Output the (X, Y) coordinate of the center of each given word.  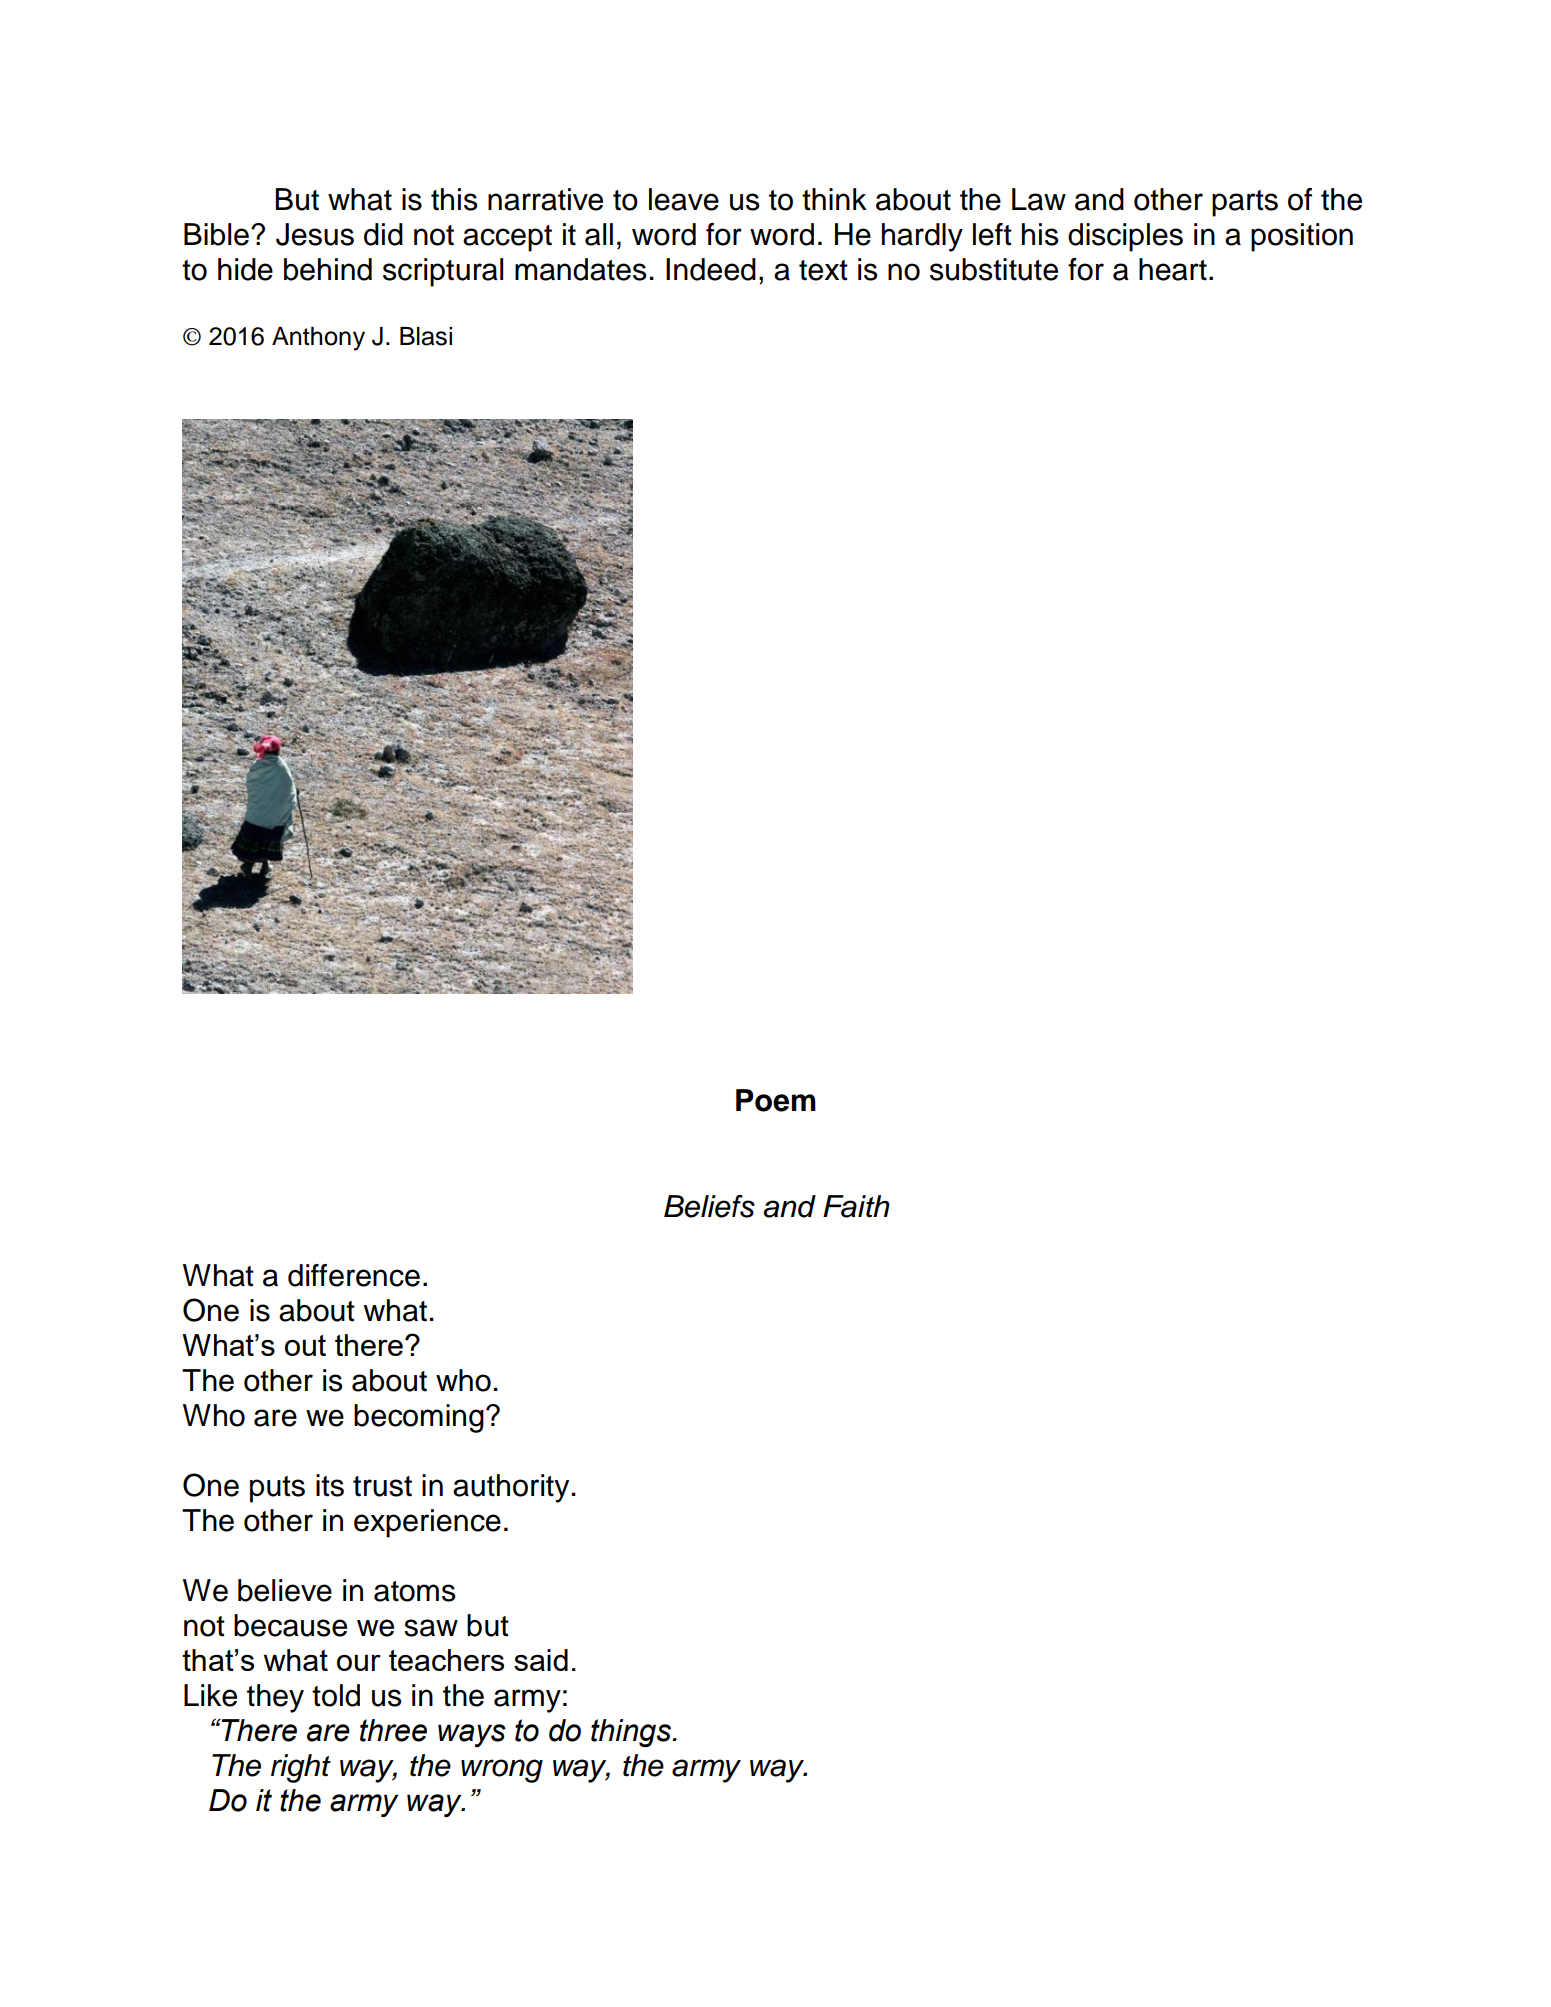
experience (427, 1523)
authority (511, 1488)
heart (1173, 269)
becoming (419, 1418)
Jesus (315, 234)
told (336, 1695)
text (823, 270)
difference (354, 1275)
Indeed (711, 269)
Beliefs (709, 1206)
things (632, 1733)
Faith (856, 1206)
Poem (776, 1100)
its (330, 1485)
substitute (994, 269)
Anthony (318, 339)
